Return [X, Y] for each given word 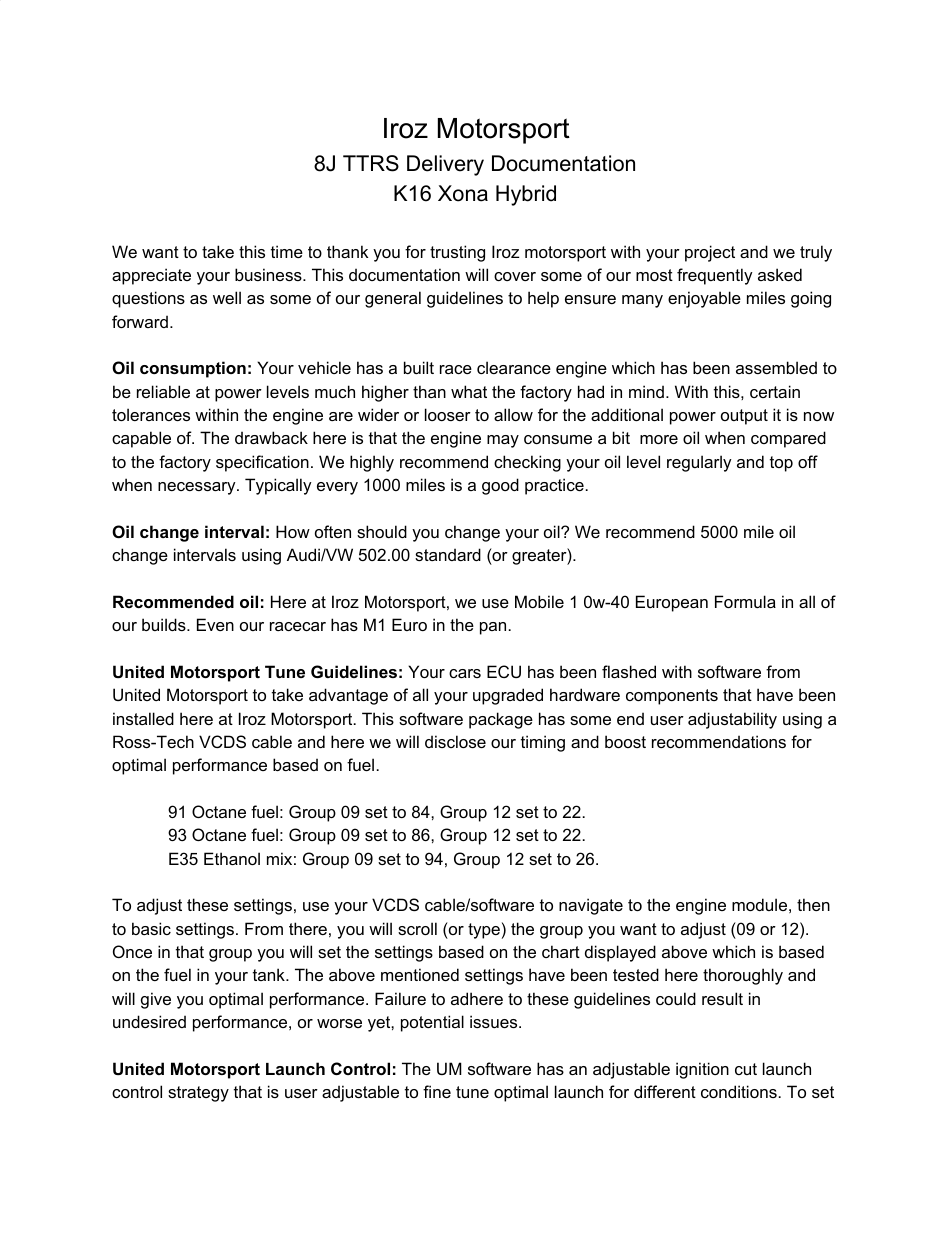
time [287, 251]
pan [493, 628]
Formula [745, 601]
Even [215, 624]
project [710, 253]
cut [746, 1069]
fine [437, 1091]
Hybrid [526, 195]
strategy [198, 1094]
